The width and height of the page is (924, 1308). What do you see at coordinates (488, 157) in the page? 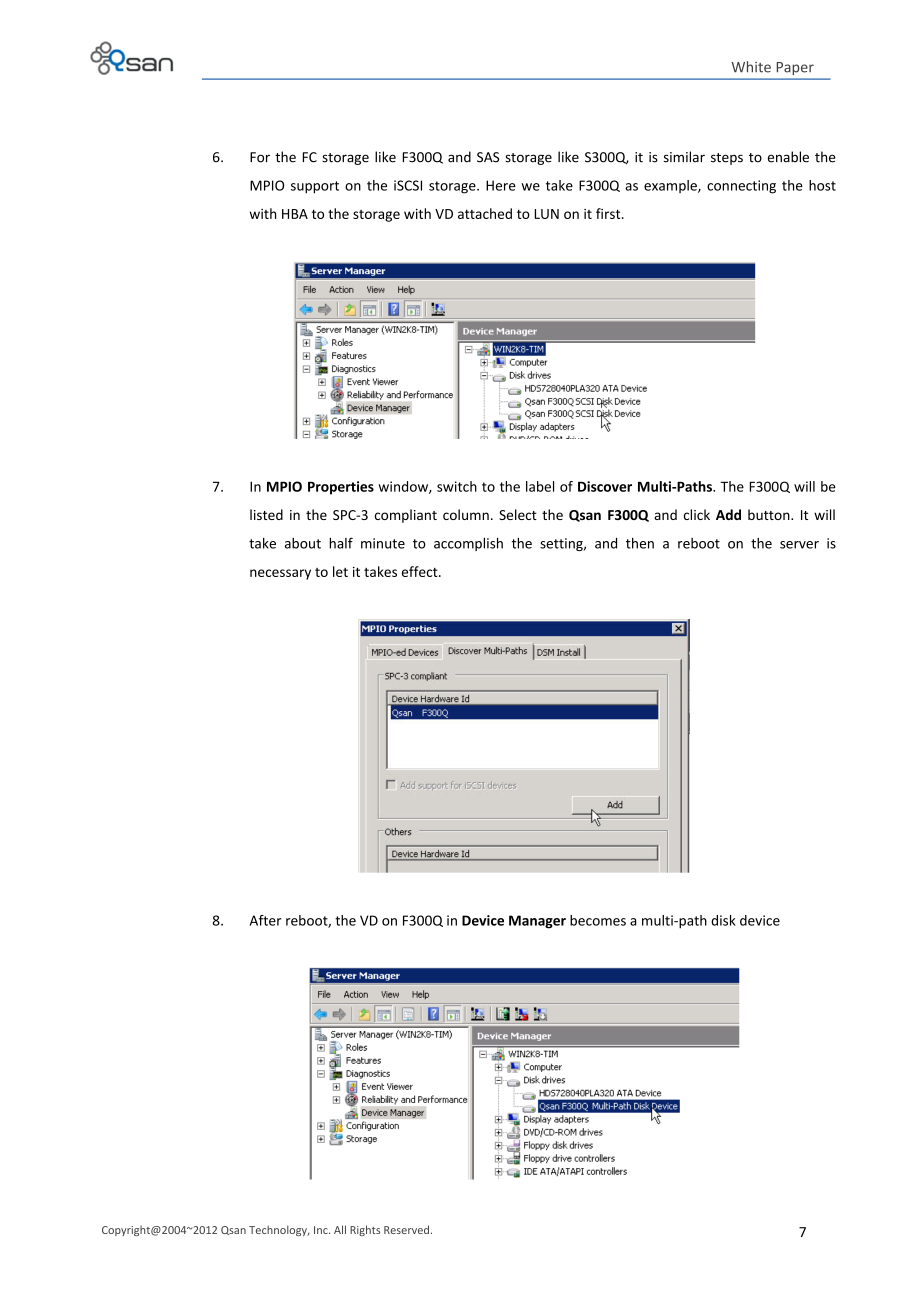
I see `SAS` at bounding box center [488, 157].
